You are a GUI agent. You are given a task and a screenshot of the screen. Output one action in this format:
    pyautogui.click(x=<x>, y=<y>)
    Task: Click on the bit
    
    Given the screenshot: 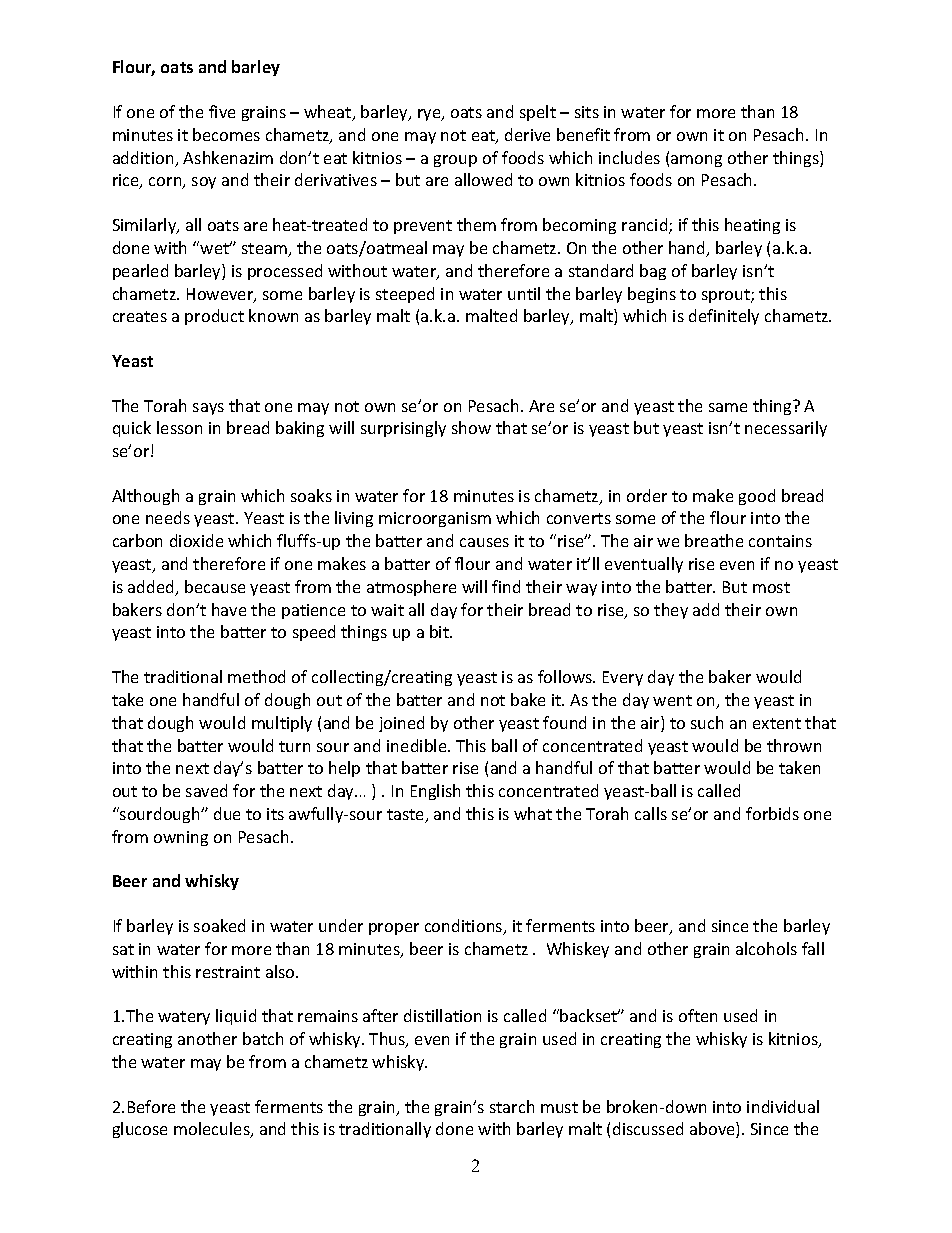 What is the action you would take?
    pyautogui.click(x=440, y=631)
